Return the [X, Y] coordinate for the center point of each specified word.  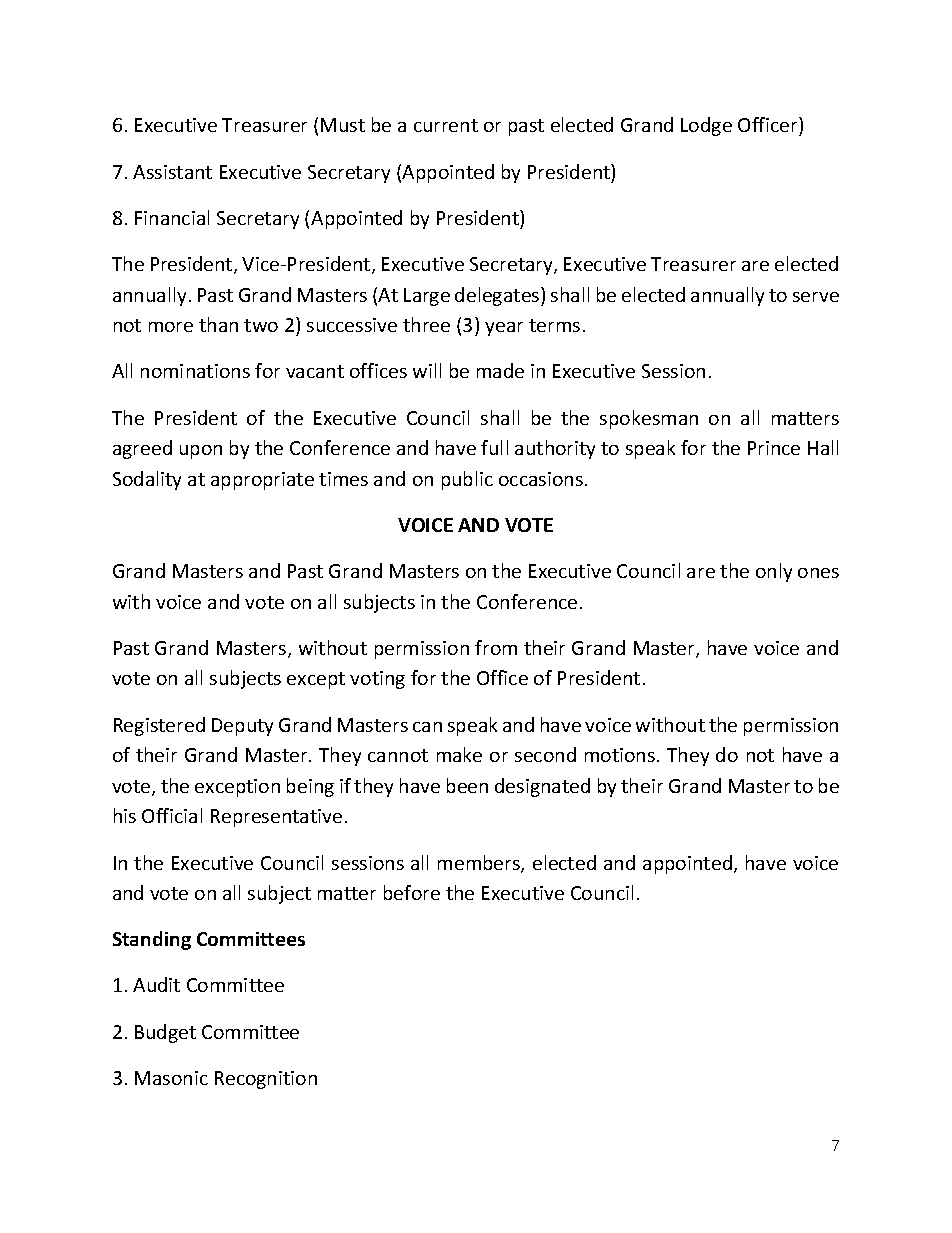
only [774, 572]
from [496, 647]
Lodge [706, 126]
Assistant [172, 172]
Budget [165, 1033]
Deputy [242, 727]
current [446, 125]
